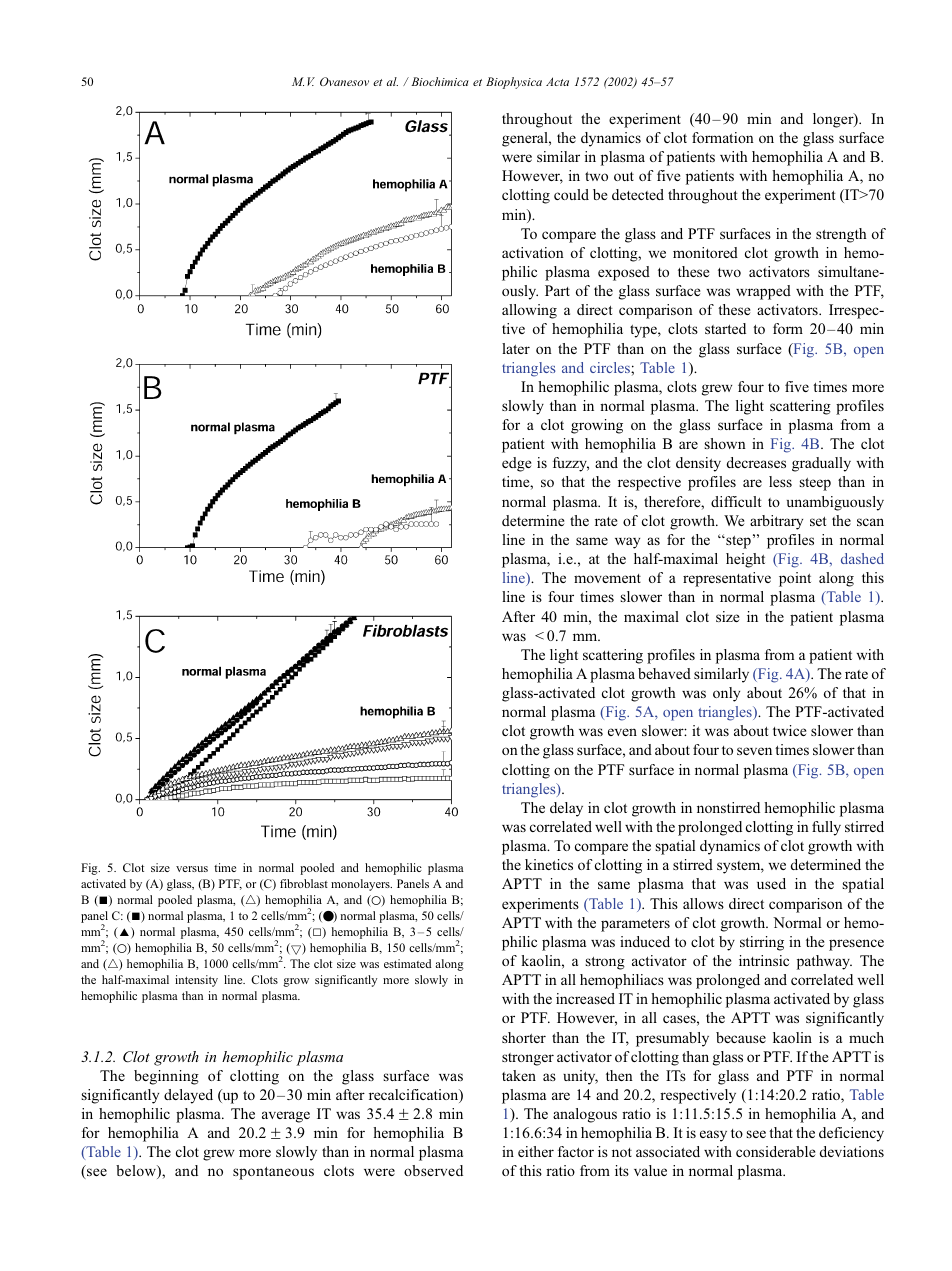 The height and width of the screenshot is (1271, 952). I want to click on fully, so click(826, 828).
